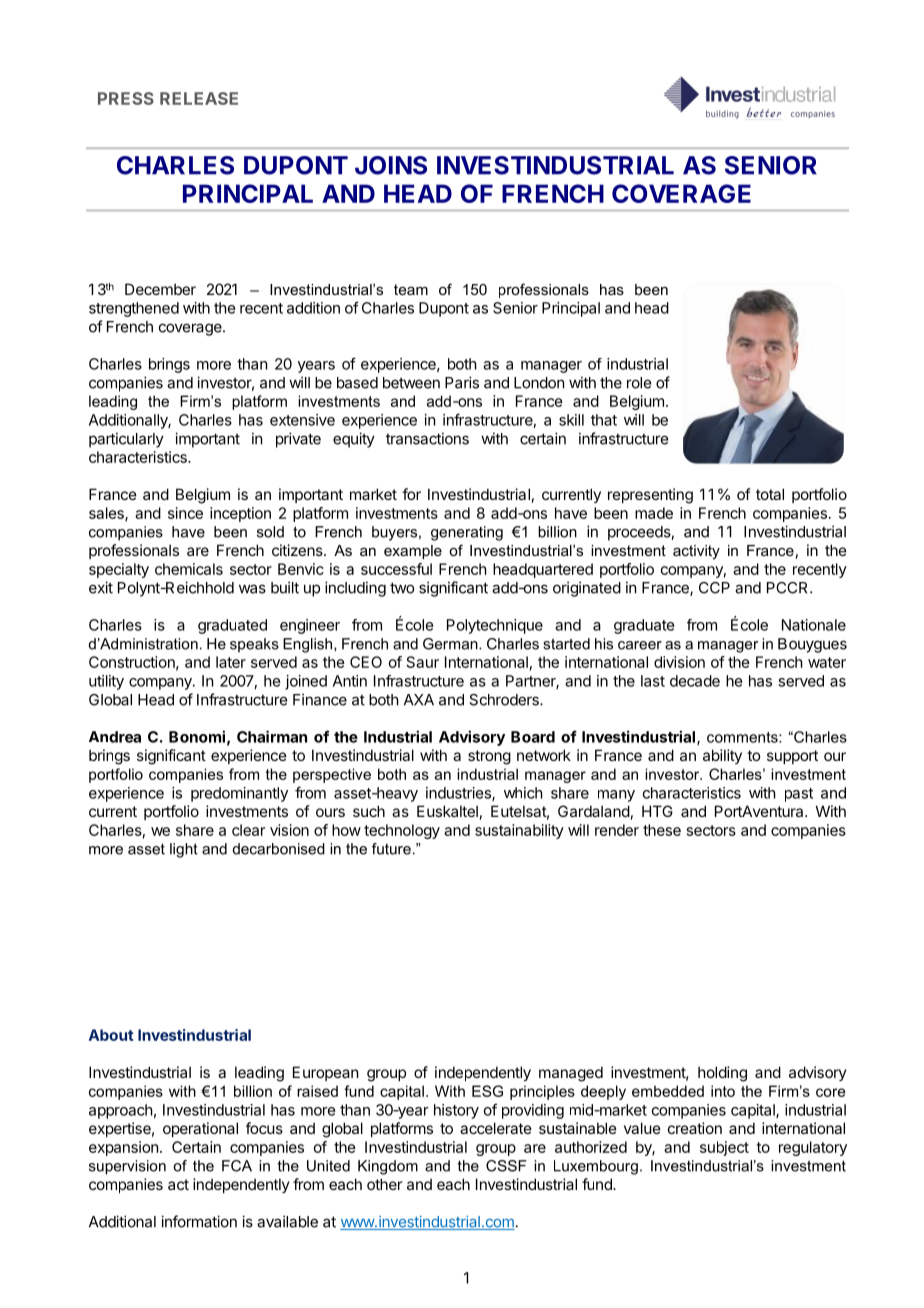 This screenshot has width=924, height=1308. Describe the element at coordinates (199, 98) in the screenshot. I see `RELEASE` at that location.
